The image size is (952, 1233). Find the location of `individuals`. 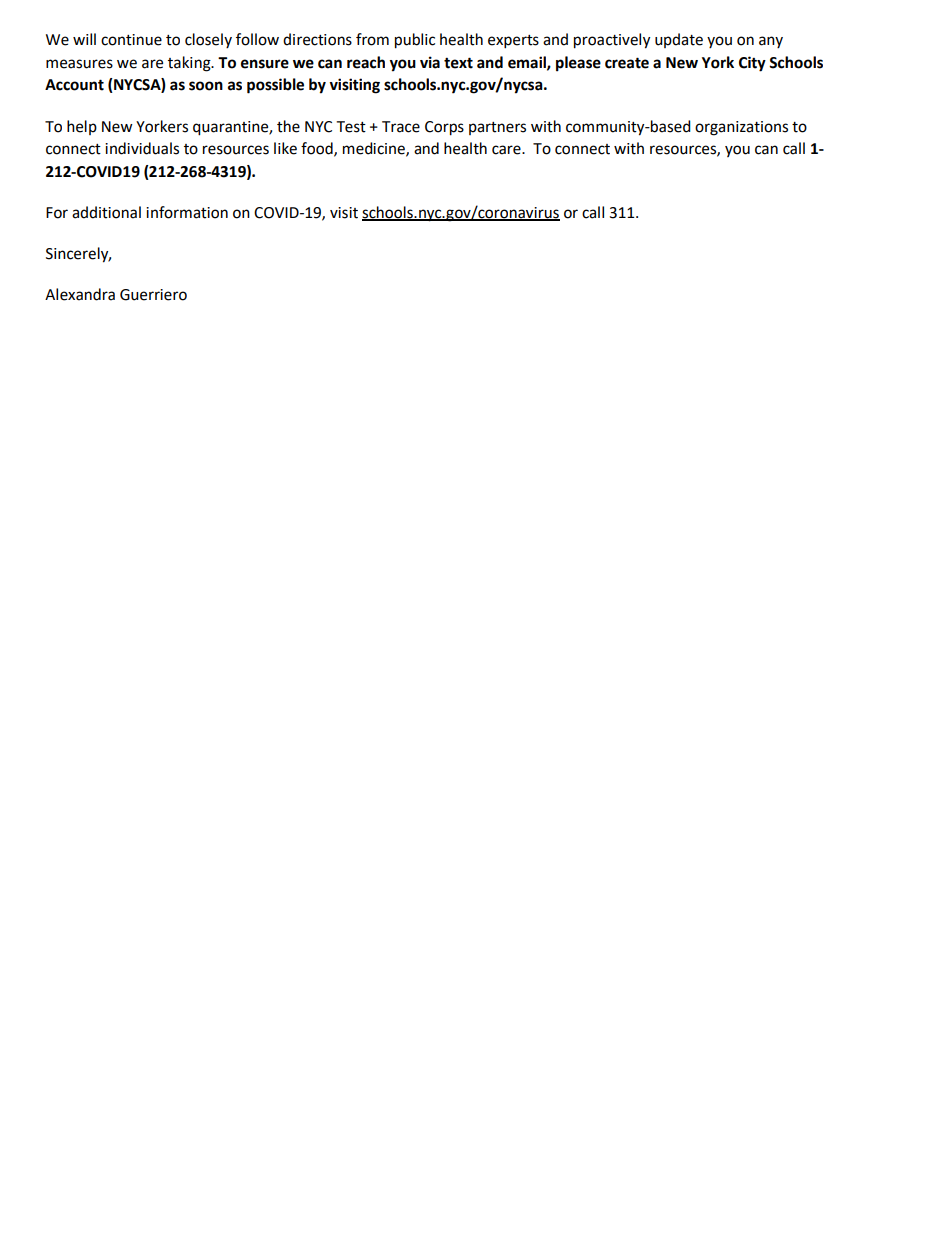

individuals is located at coordinates (142, 148).
